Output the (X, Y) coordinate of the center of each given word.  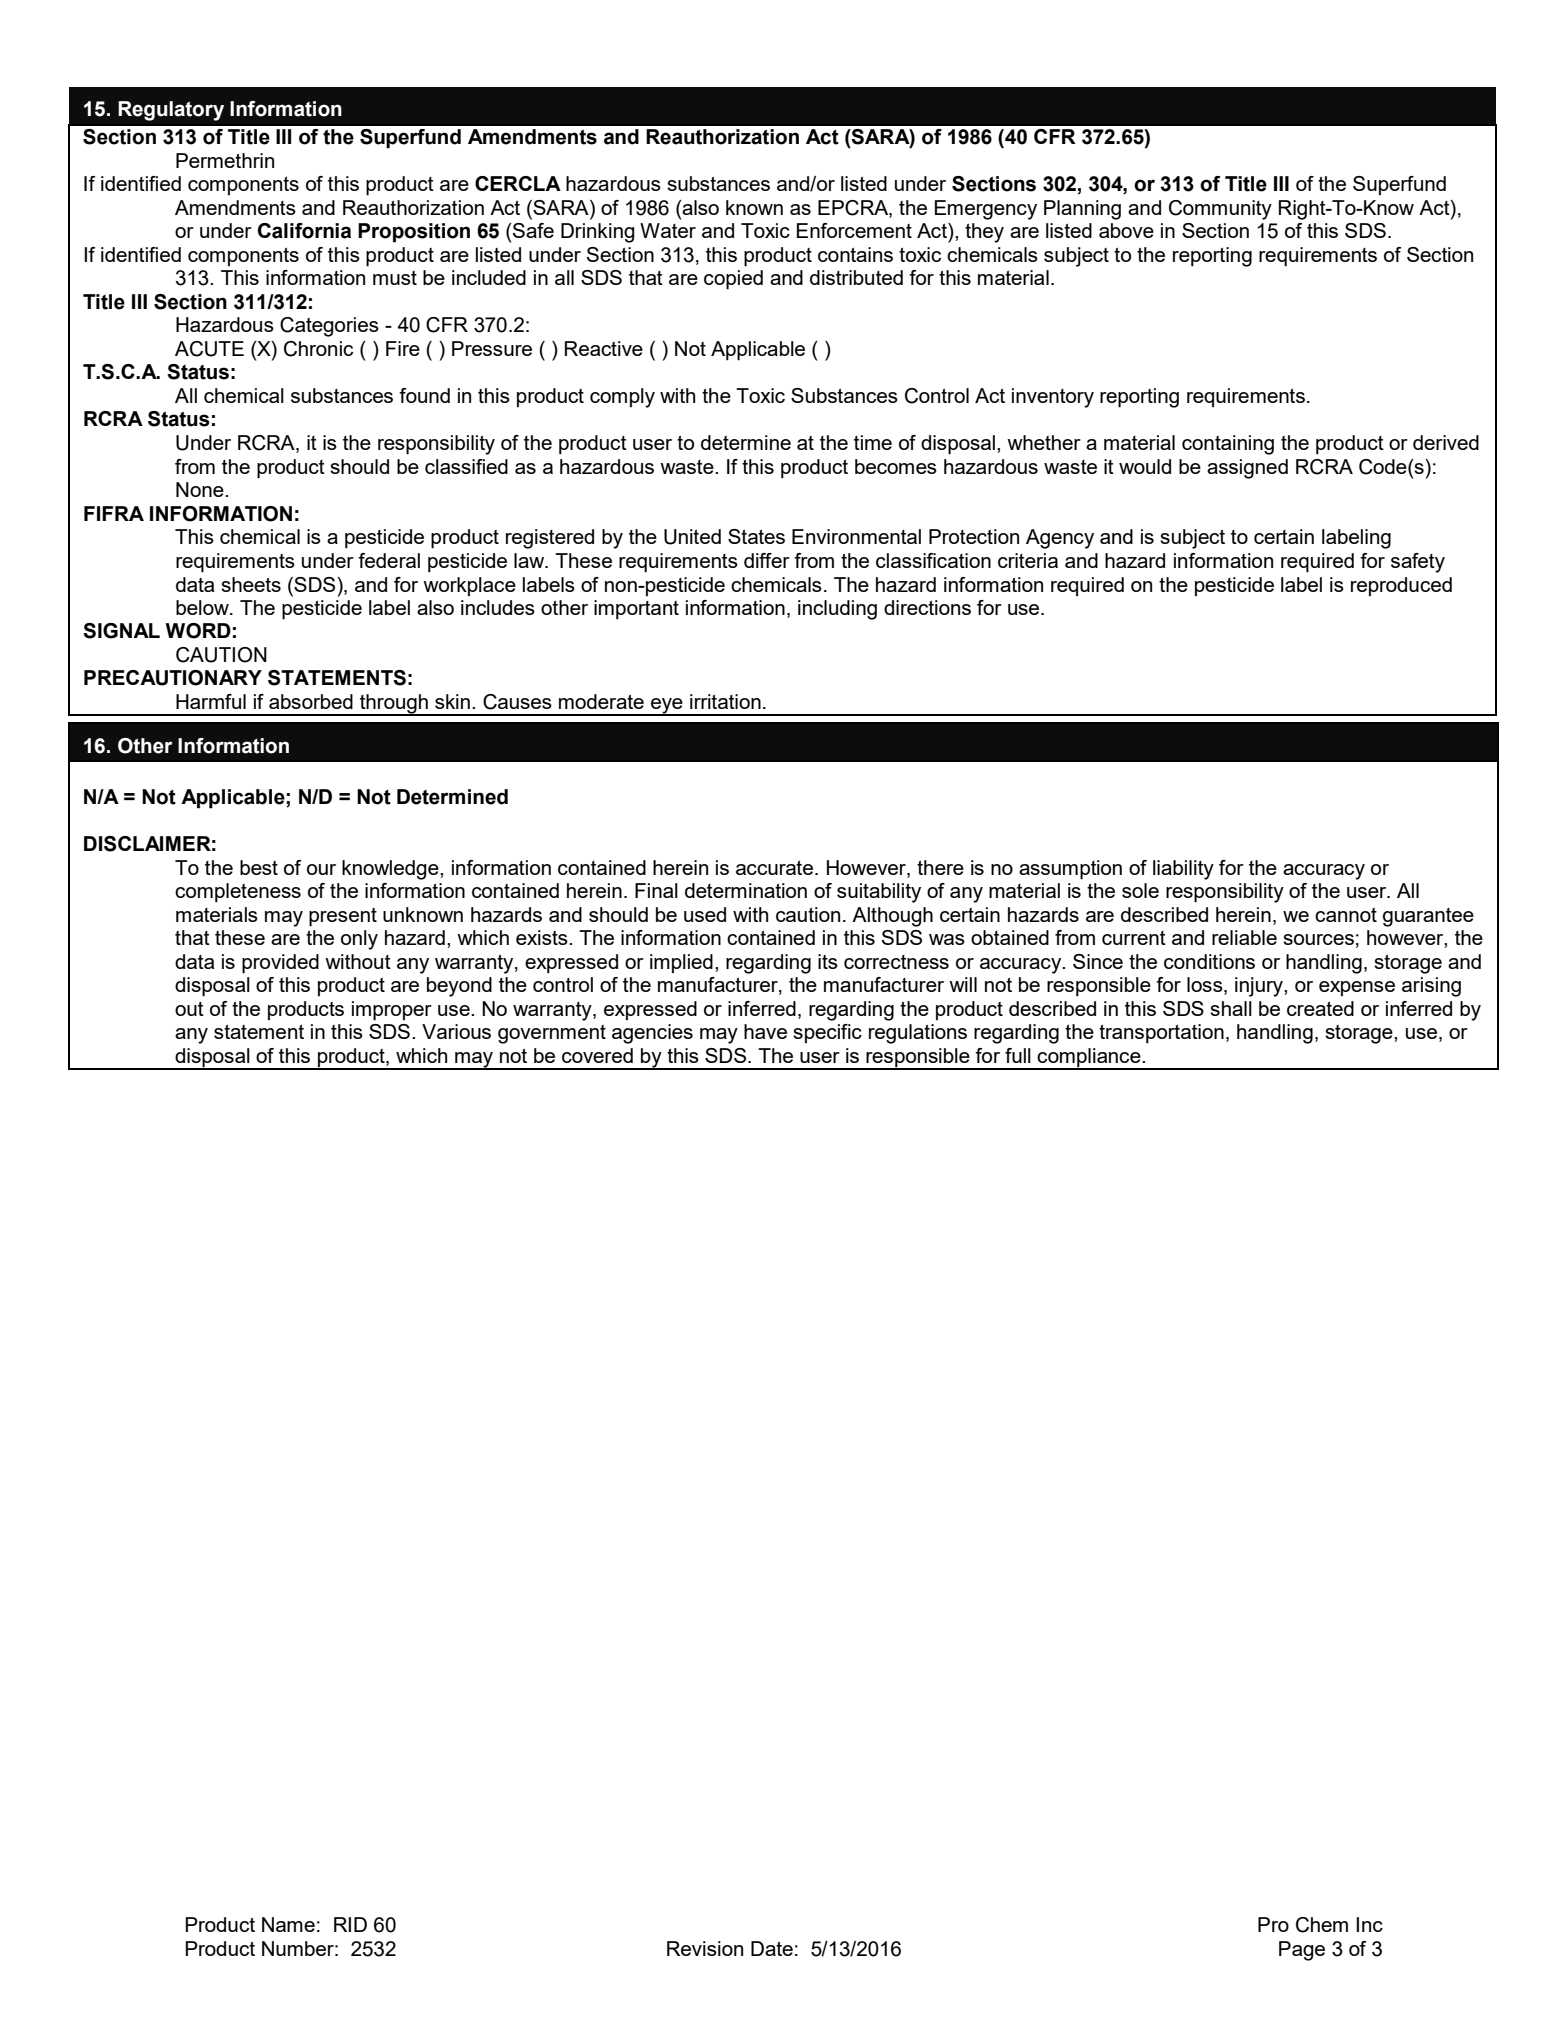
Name (288, 1924)
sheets (251, 584)
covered (597, 1055)
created (1320, 1008)
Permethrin (225, 160)
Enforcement (854, 230)
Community (1220, 210)
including (837, 610)
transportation (1161, 1034)
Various (456, 1031)
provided (280, 964)
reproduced (1401, 586)
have (765, 1031)
